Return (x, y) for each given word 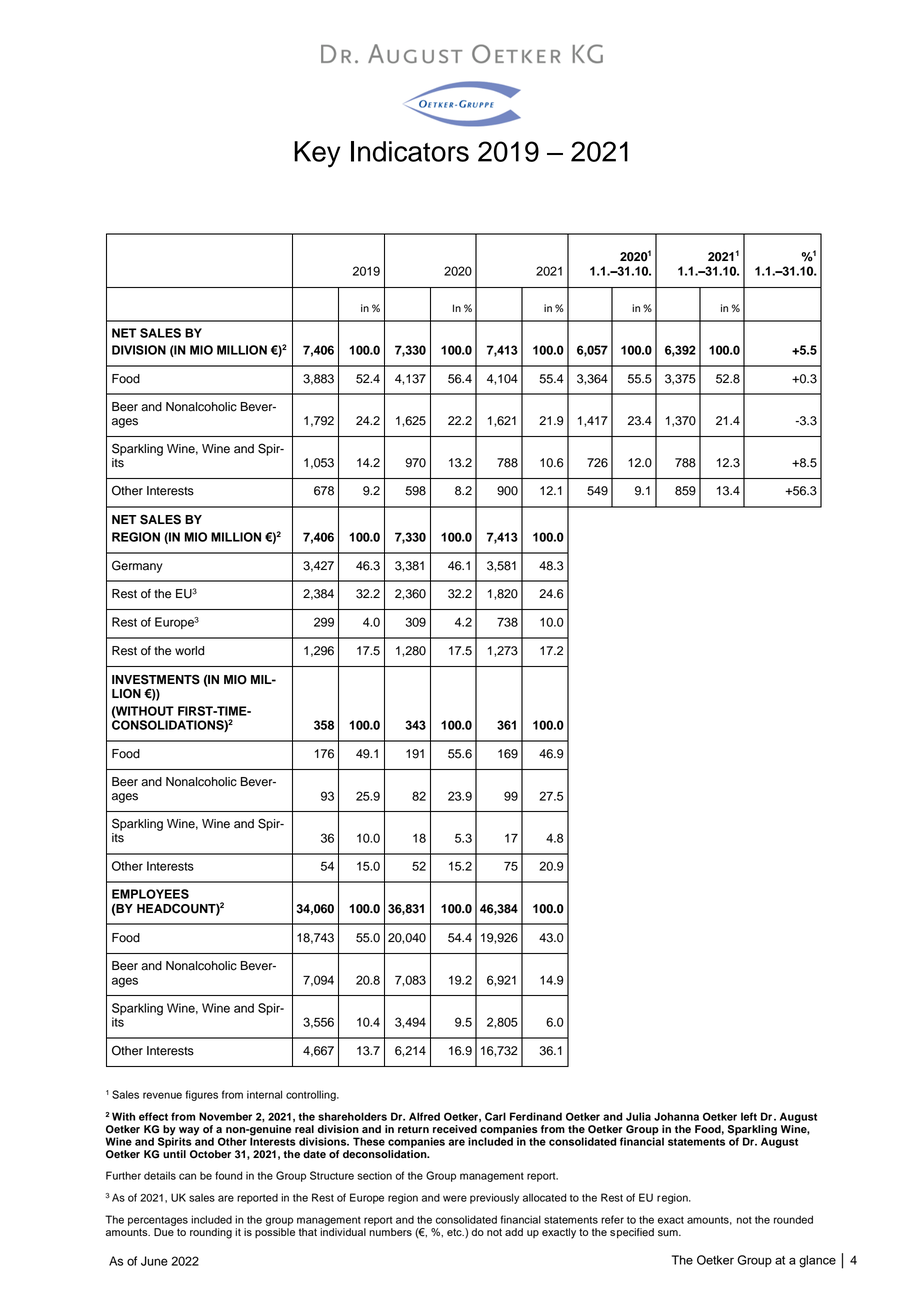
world (189, 651)
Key (317, 154)
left (749, 1116)
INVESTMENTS (156, 679)
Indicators (410, 151)
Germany (137, 566)
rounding (211, 1233)
